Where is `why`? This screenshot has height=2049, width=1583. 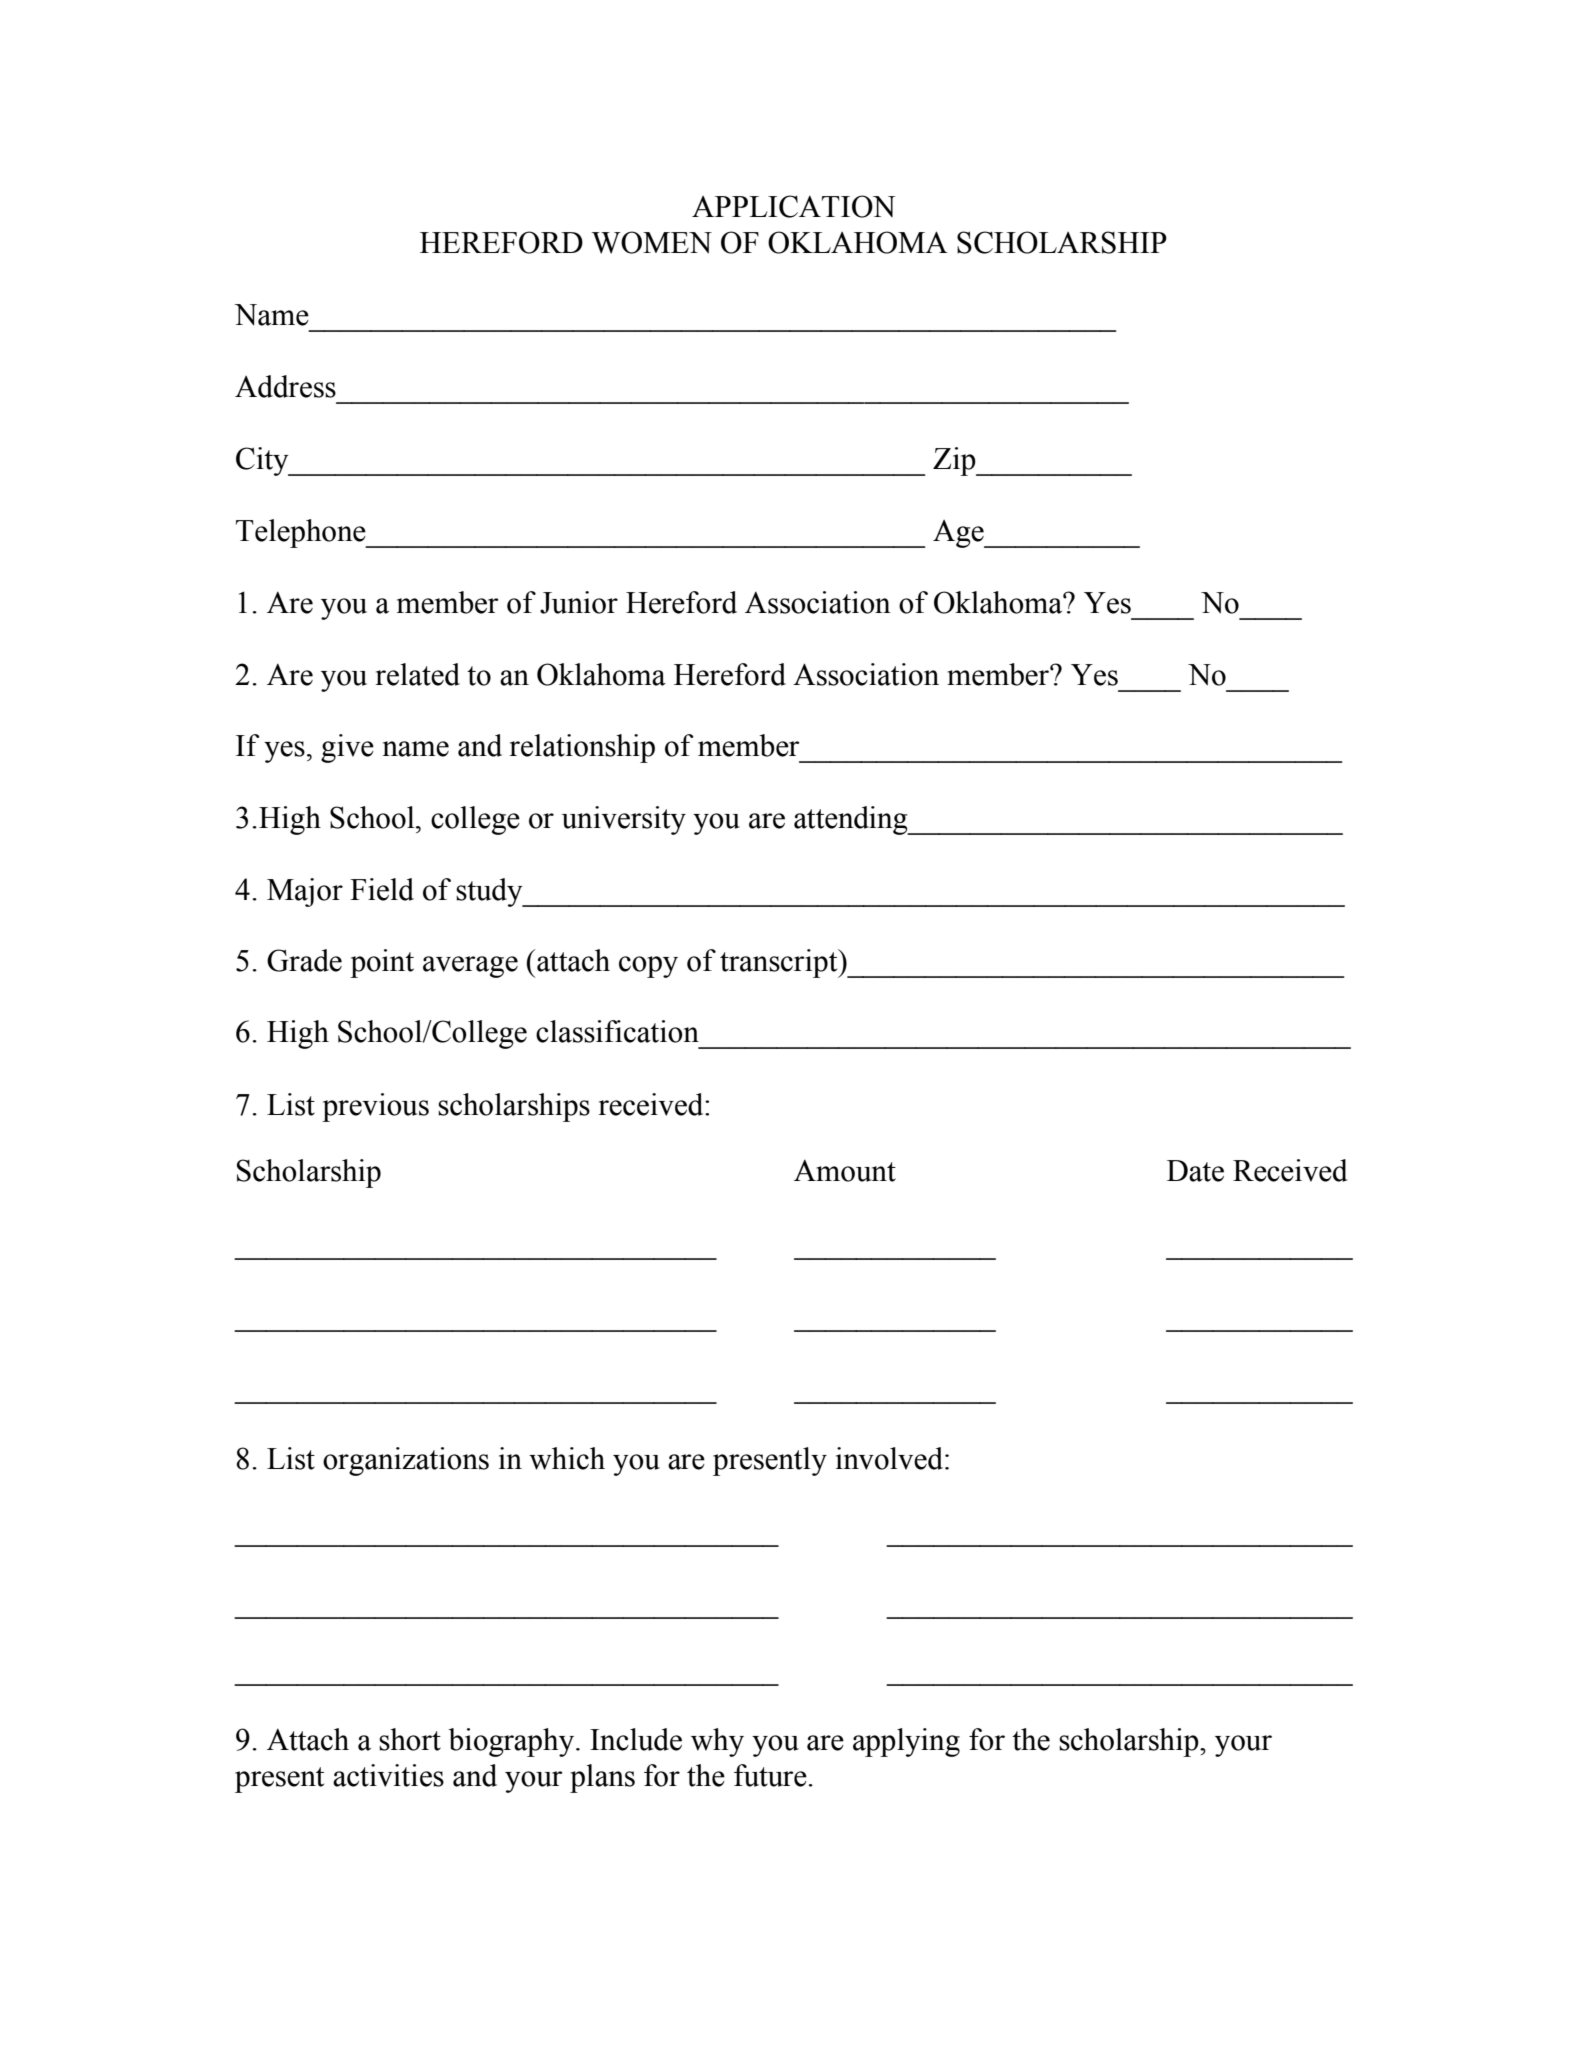 why is located at coordinates (717, 1742).
